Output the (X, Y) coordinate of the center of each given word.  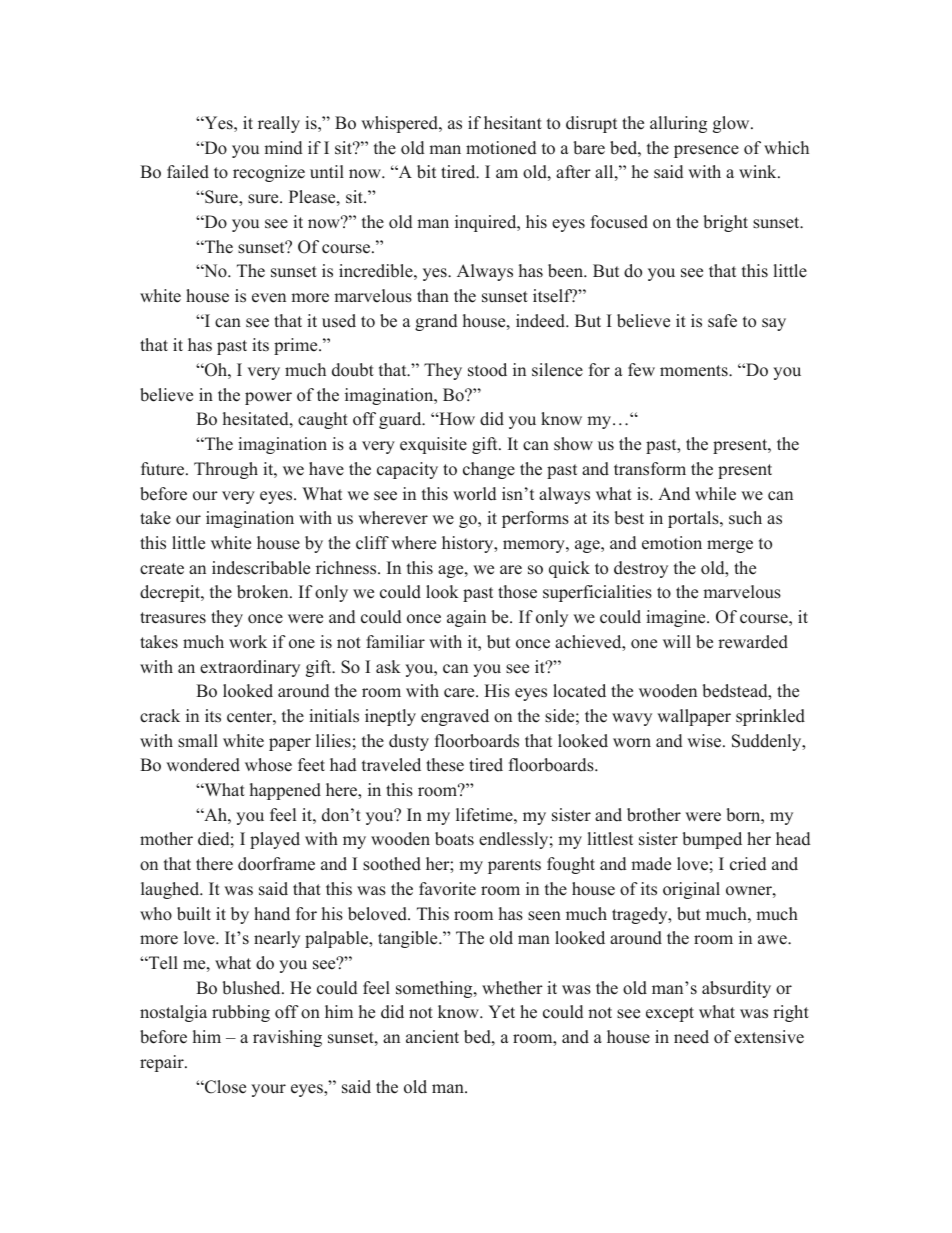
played (275, 840)
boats (454, 839)
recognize (269, 173)
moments (695, 371)
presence (706, 151)
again (466, 618)
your (268, 1090)
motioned (501, 148)
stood (487, 370)
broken (264, 592)
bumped (712, 840)
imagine (677, 618)
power (268, 398)
